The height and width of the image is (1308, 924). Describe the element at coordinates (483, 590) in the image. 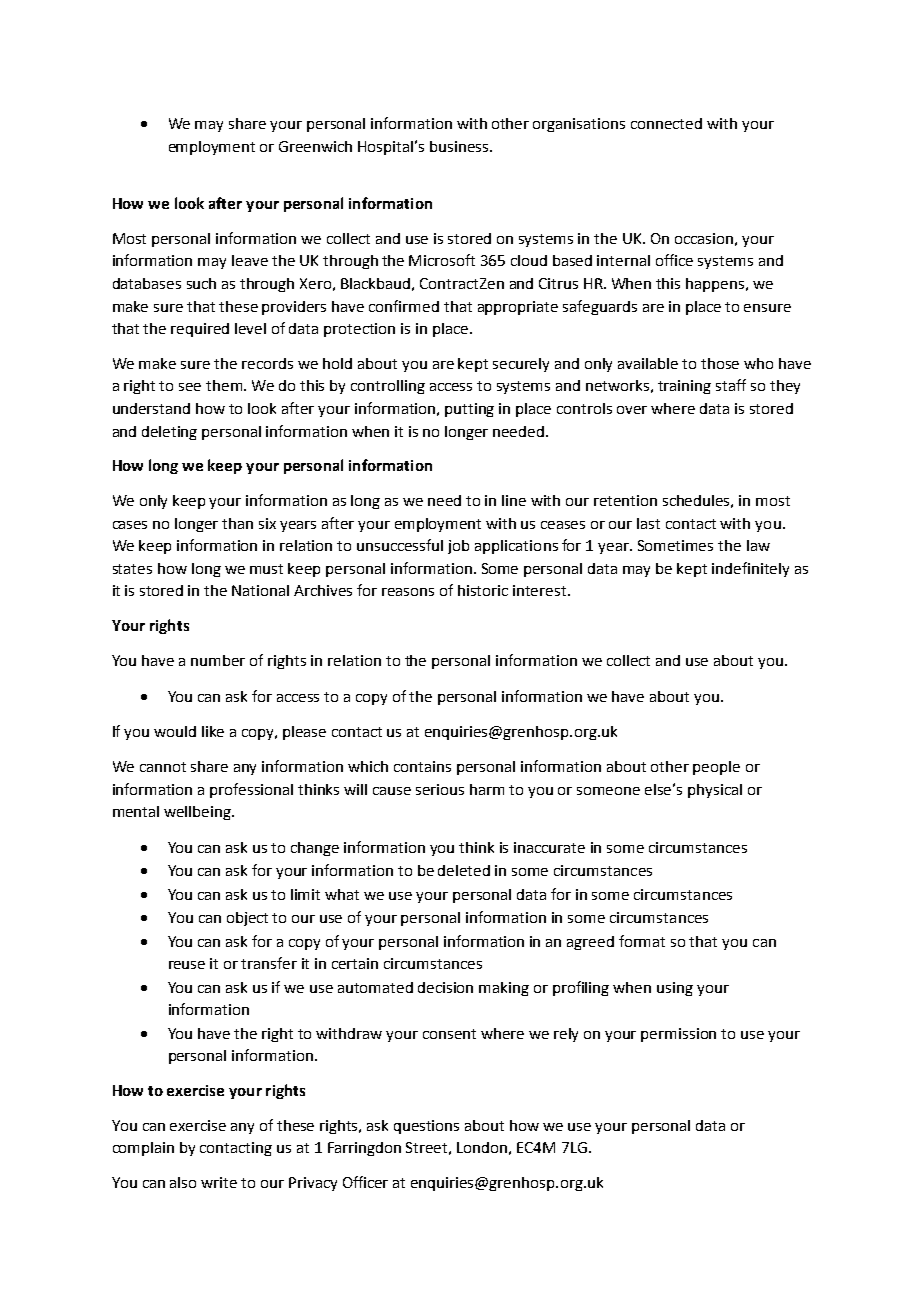

I see `historic` at that location.
